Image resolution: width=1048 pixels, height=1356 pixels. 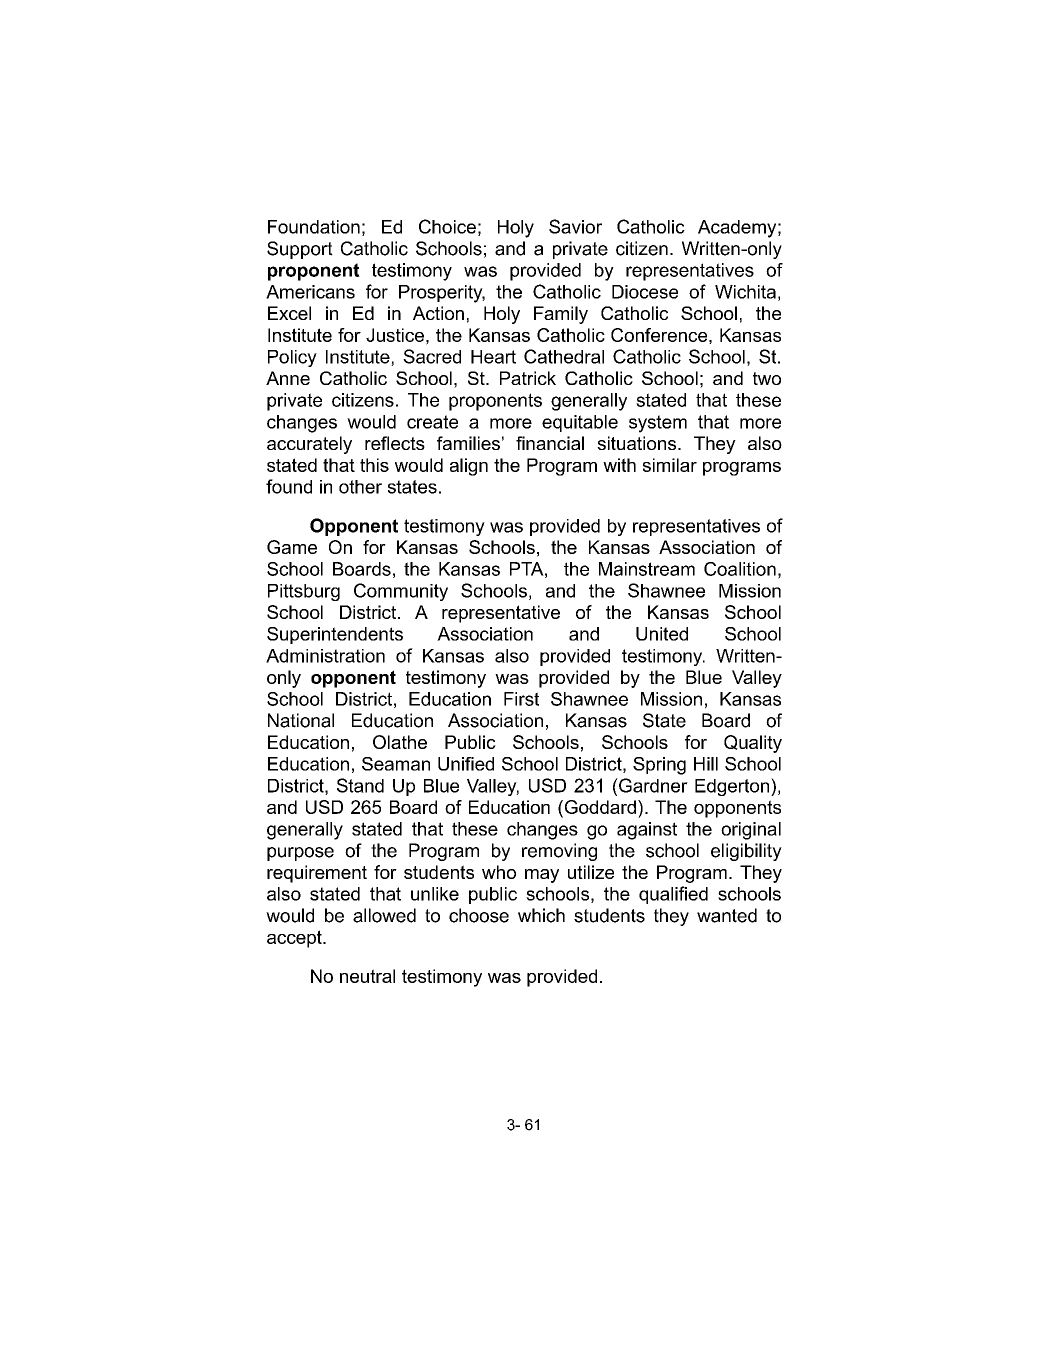 What do you see at coordinates (727, 915) in the document?
I see `wanted` at bounding box center [727, 915].
